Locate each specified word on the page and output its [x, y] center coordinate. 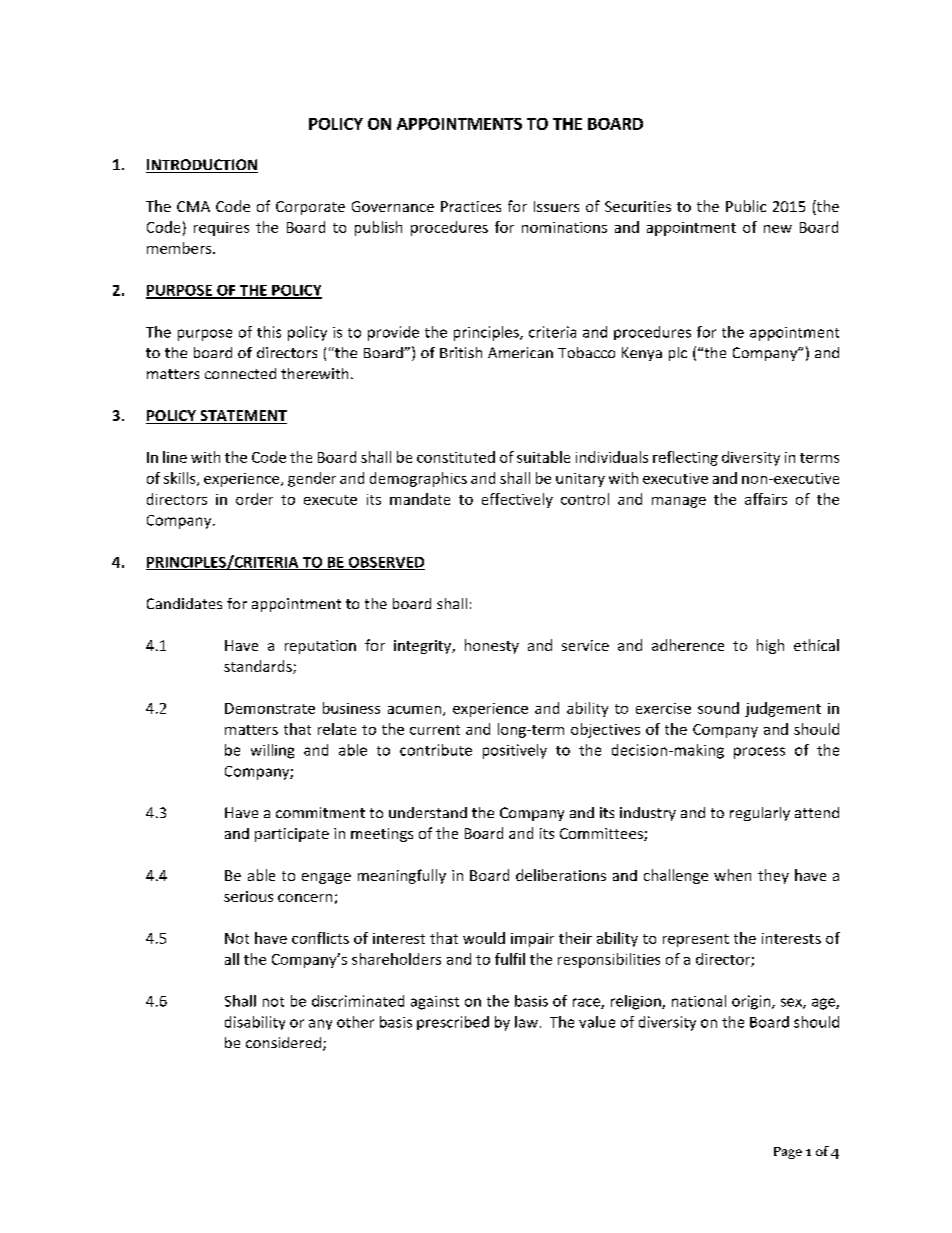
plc [678, 354]
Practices [471, 206]
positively [515, 751]
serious [248, 896]
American [520, 352]
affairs [766, 499]
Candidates [184, 603]
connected [240, 373]
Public [746, 206]
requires [221, 229]
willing [272, 751]
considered [283, 1042]
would [484, 938]
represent [696, 940]
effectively [517, 500]
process [759, 753]
